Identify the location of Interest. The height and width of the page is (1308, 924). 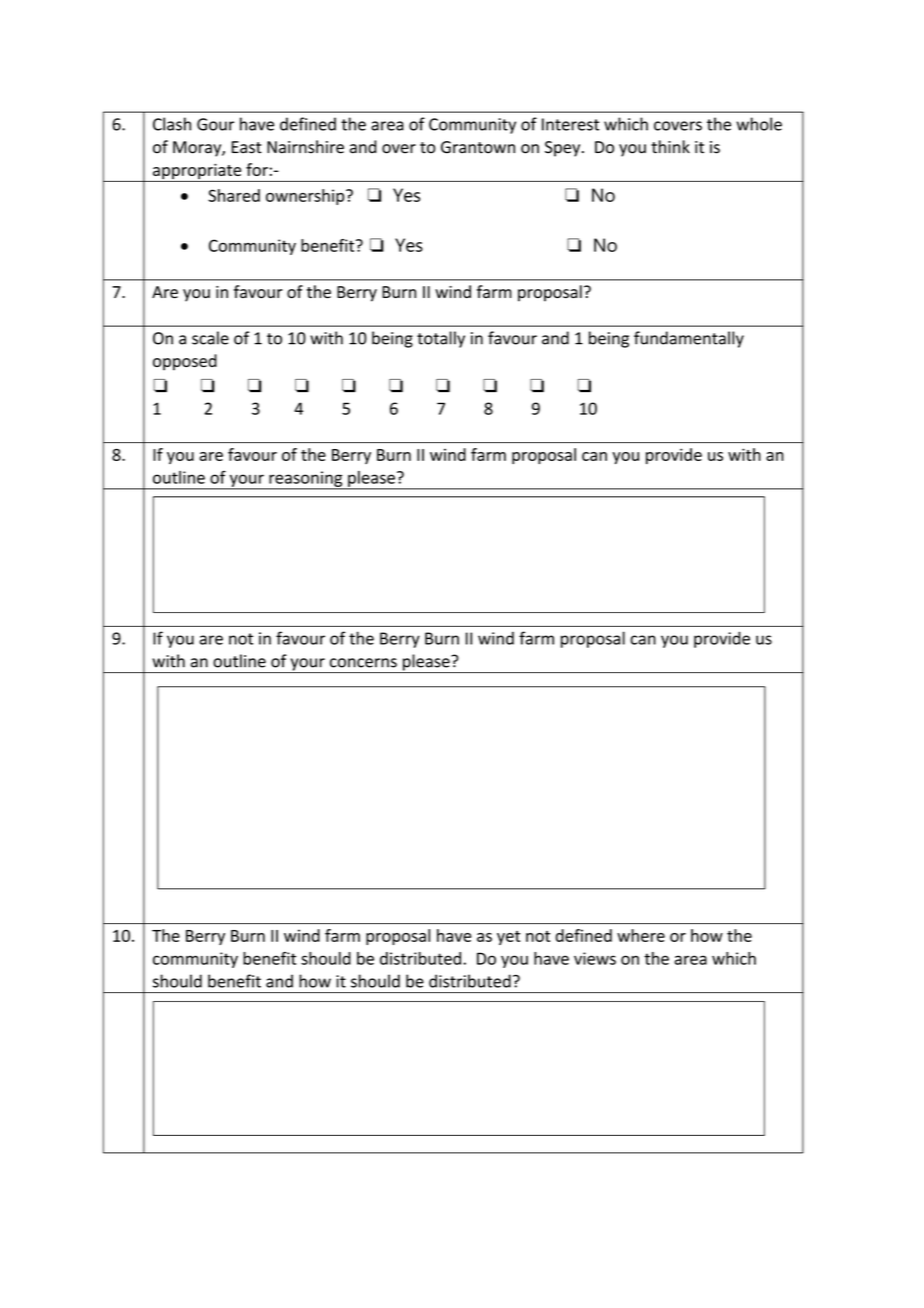
(570, 124).
